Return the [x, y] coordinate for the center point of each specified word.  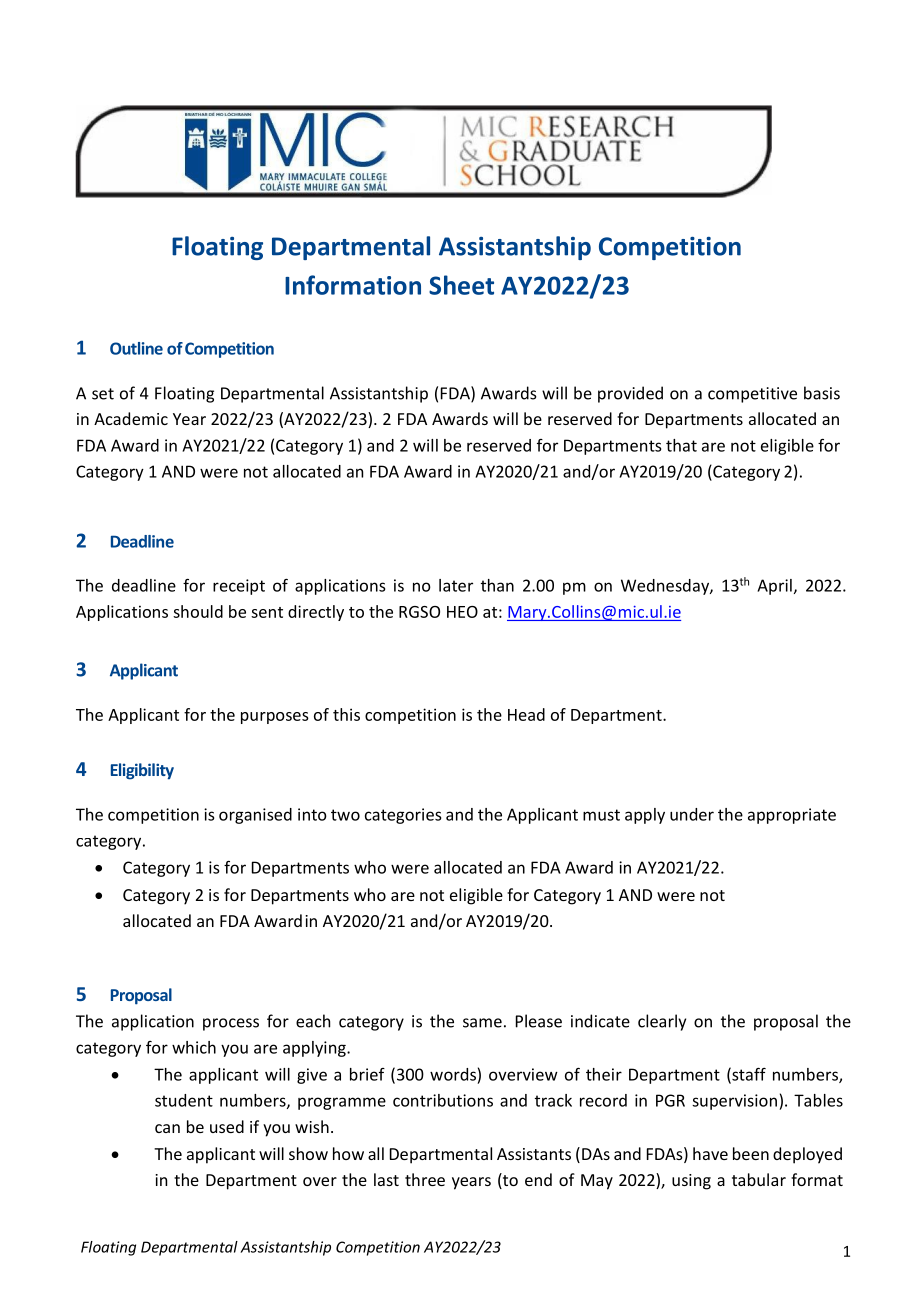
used [227, 1126]
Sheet [461, 285]
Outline [136, 348]
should [198, 611]
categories [403, 816]
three [425, 1179]
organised [255, 816]
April [774, 587]
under [692, 814]
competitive [752, 395]
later [456, 585]
